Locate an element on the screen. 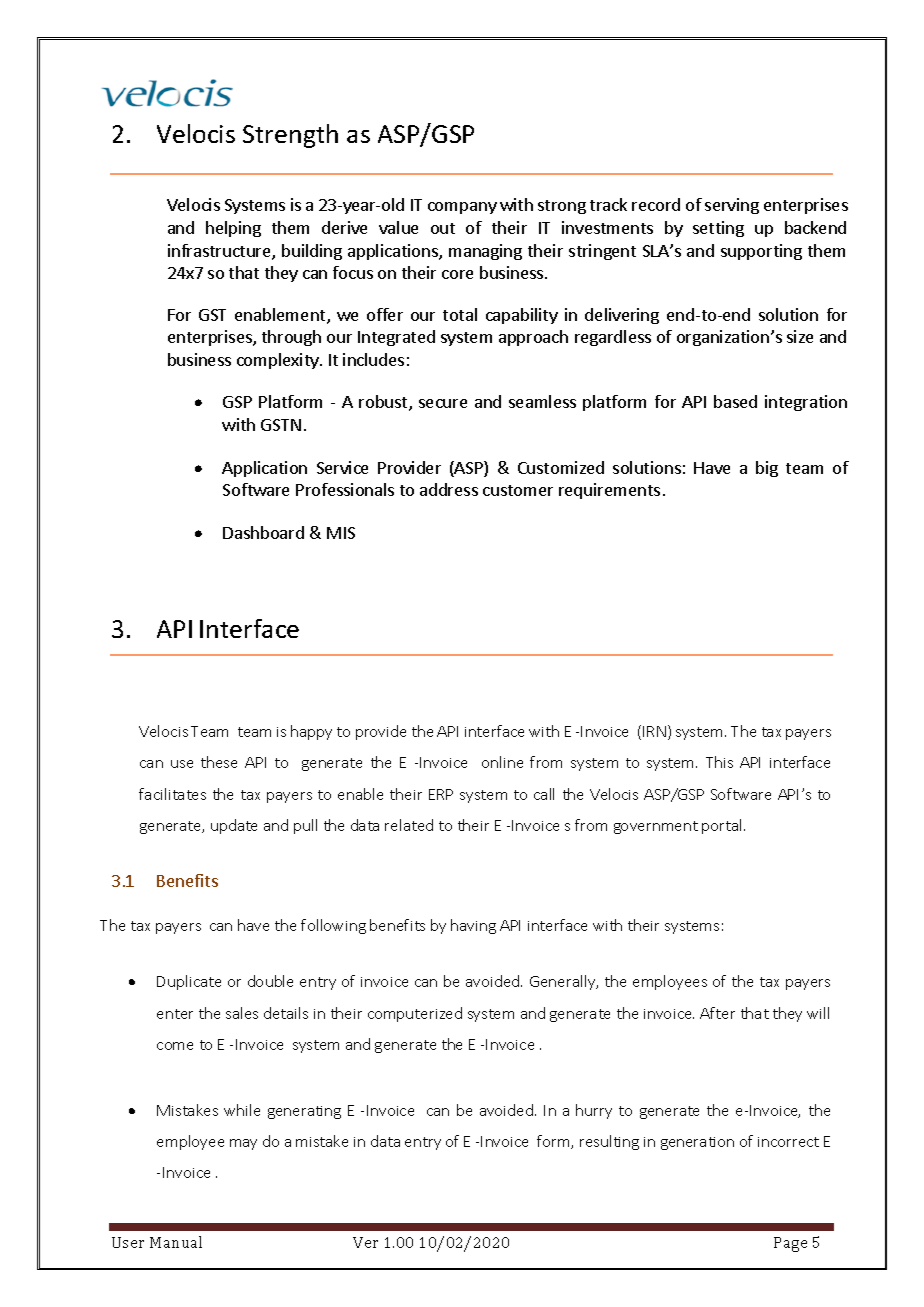 The image size is (924, 1307). serving is located at coordinates (732, 206).
